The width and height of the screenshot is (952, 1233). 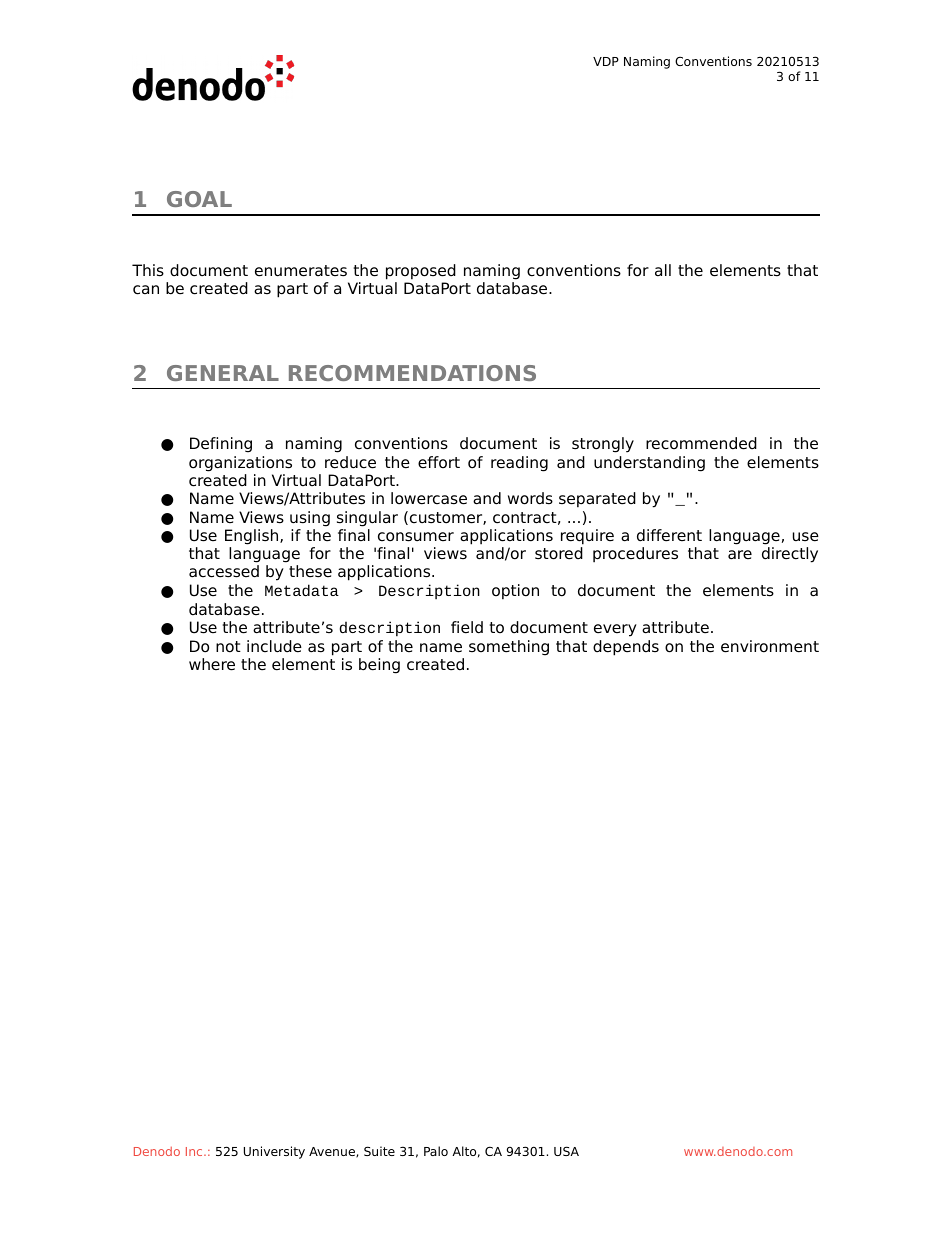 What do you see at coordinates (421, 272) in the screenshot?
I see `proposed` at bounding box center [421, 272].
